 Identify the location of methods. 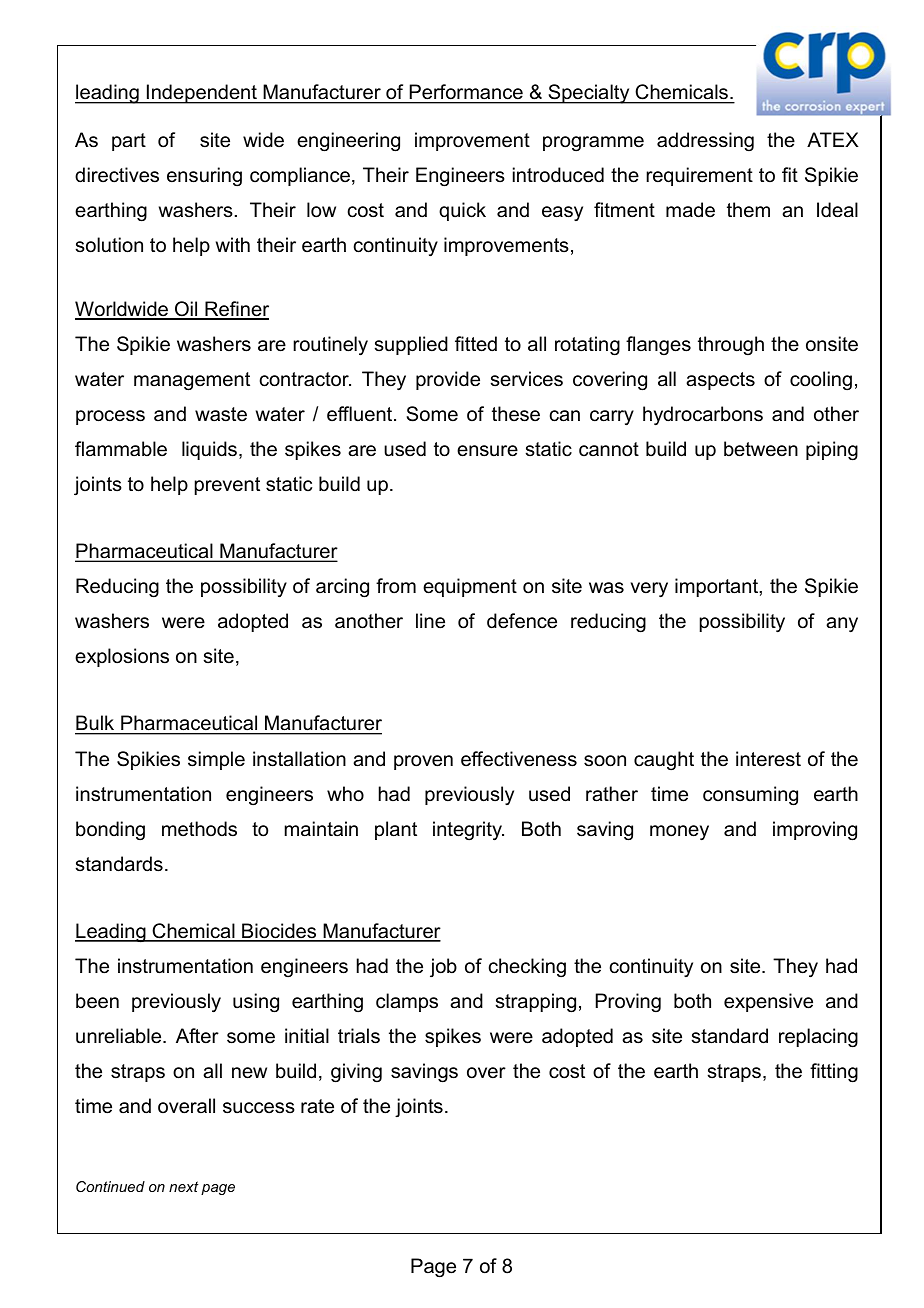
(199, 829).
